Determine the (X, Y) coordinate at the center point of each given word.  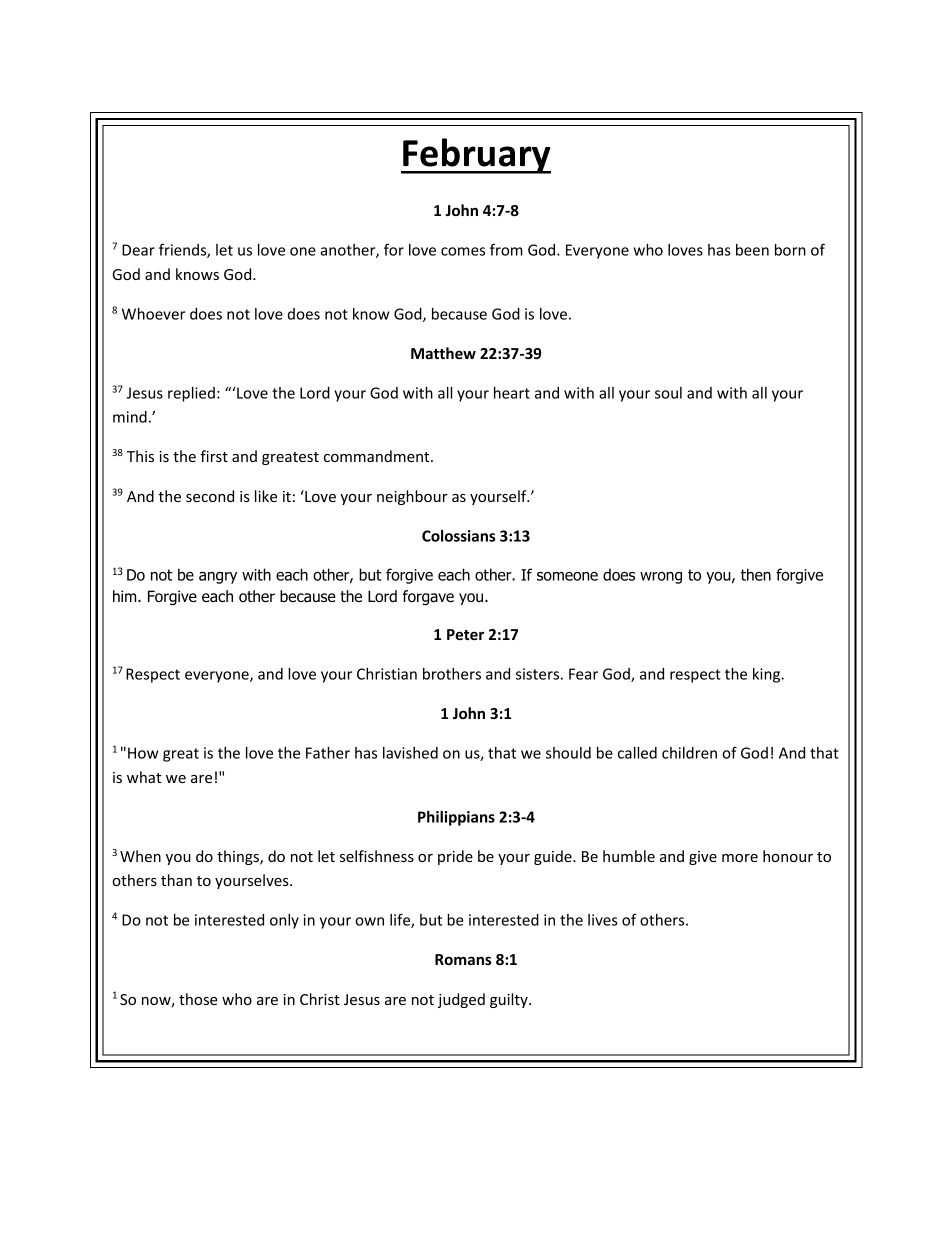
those (198, 999)
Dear (138, 250)
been (752, 250)
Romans (463, 959)
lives (603, 920)
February (476, 156)
